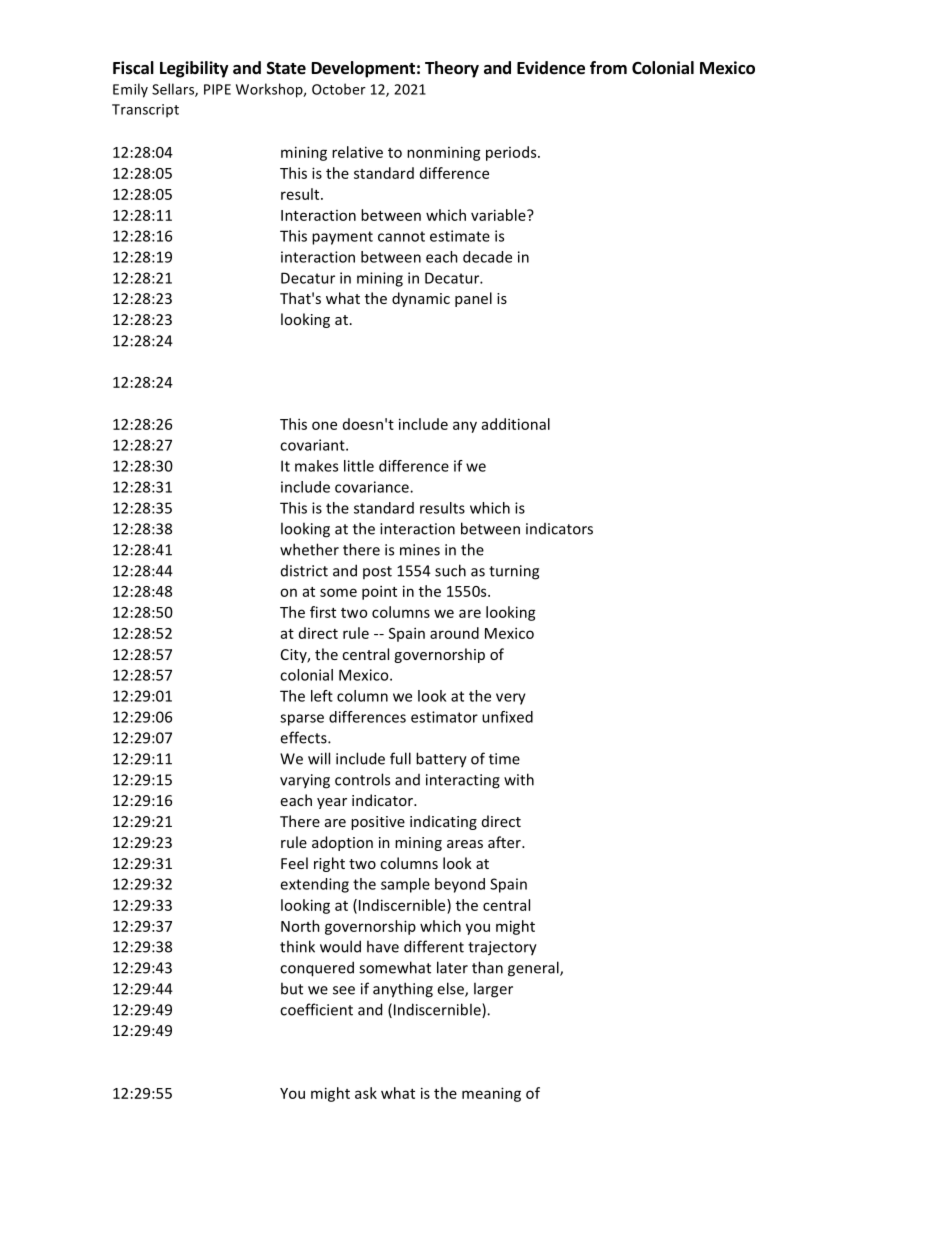 The image size is (952, 1233). What do you see at coordinates (514, 572) in the screenshot?
I see `turning` at bounding box center [514, 572].
